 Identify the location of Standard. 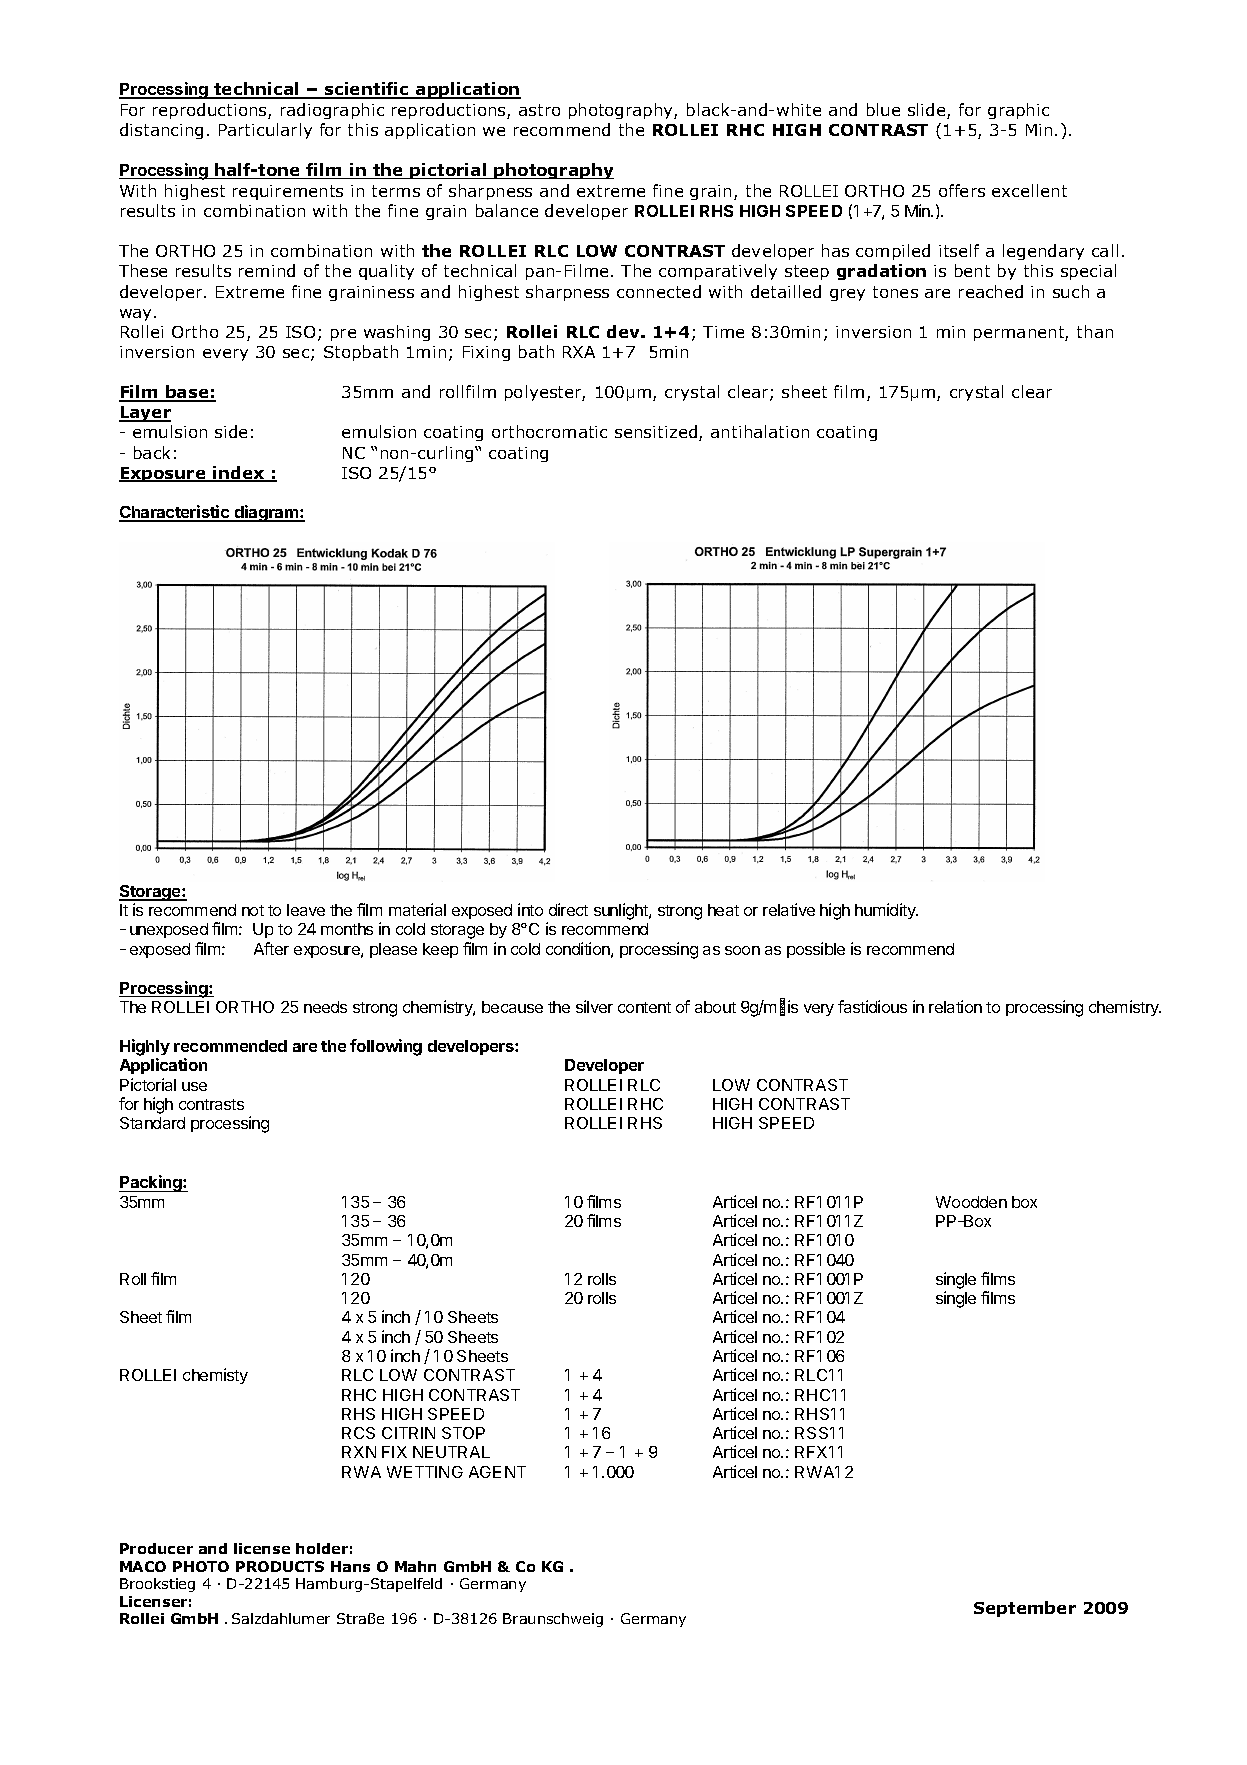
(152, 1123).
